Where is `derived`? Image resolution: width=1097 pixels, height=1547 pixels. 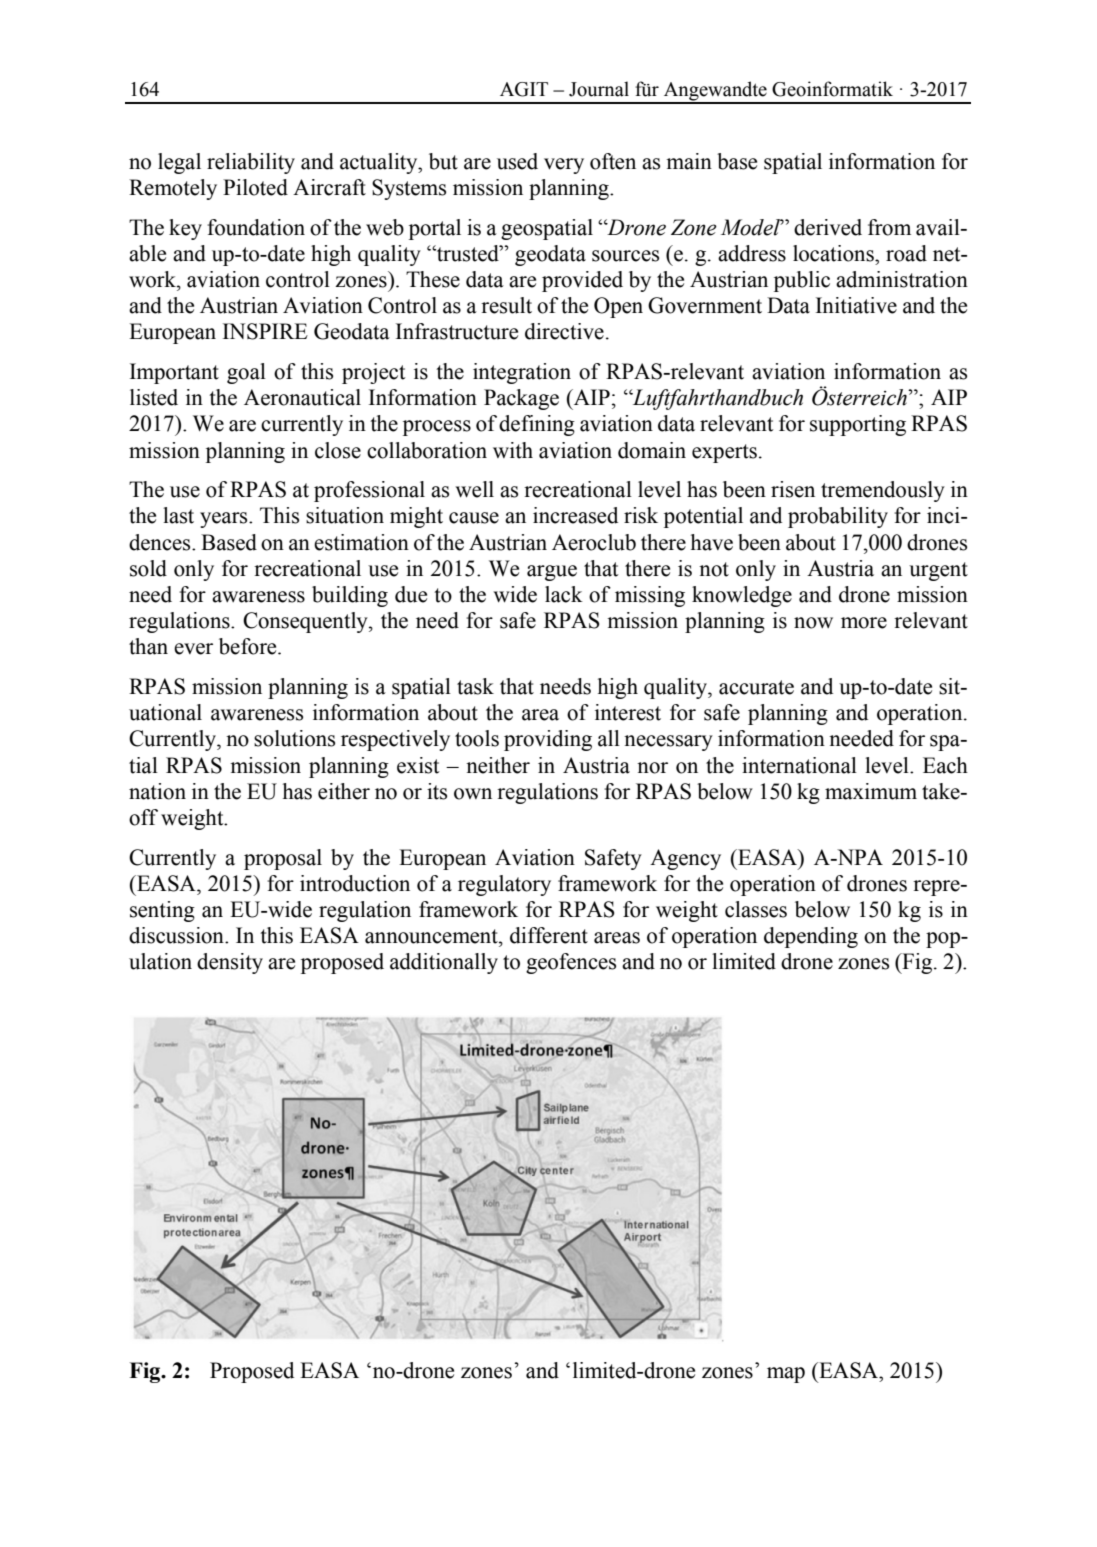 derived is located at coordinates (828, 227).
